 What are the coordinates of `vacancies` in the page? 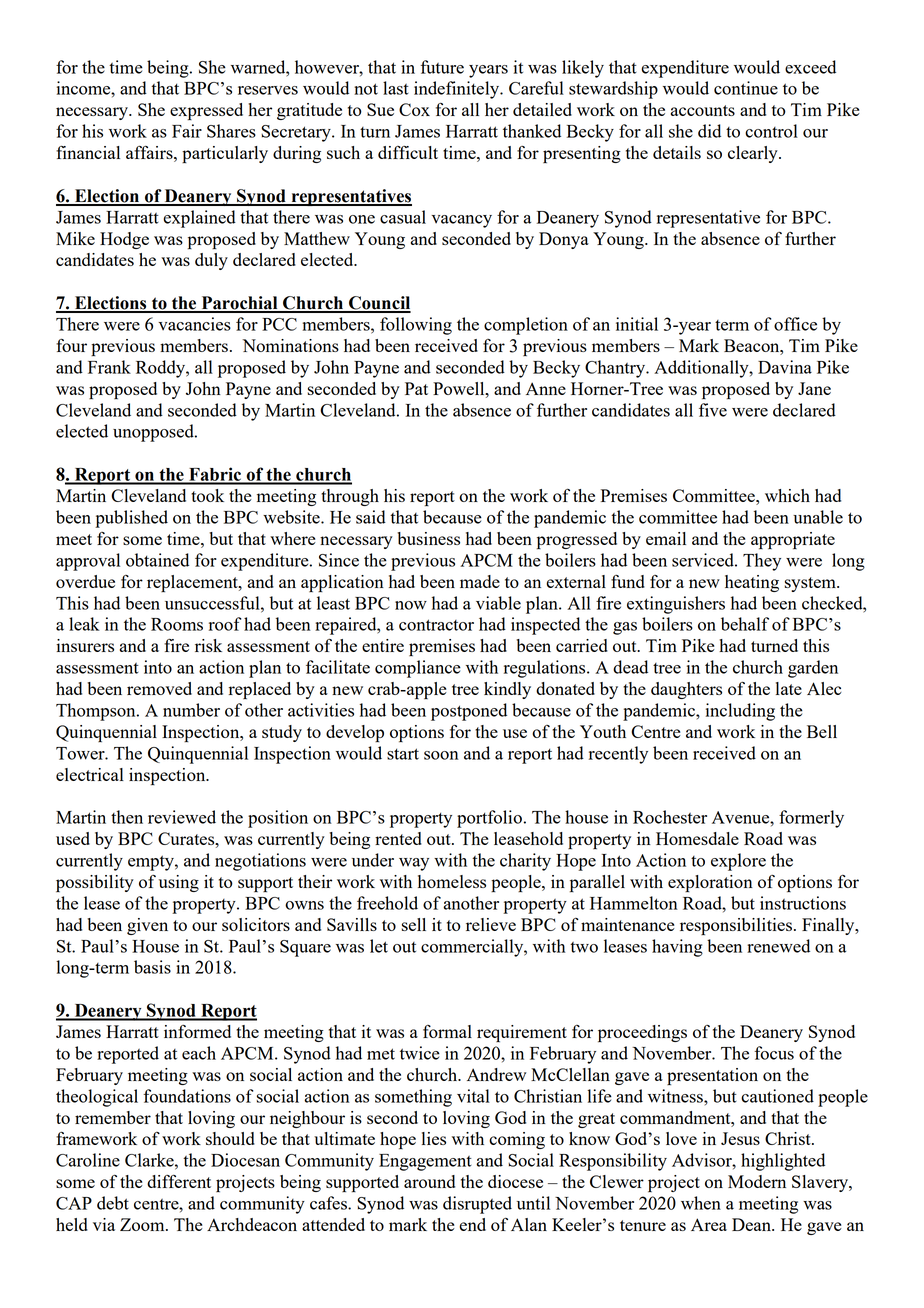 It's located at (194, 324).
